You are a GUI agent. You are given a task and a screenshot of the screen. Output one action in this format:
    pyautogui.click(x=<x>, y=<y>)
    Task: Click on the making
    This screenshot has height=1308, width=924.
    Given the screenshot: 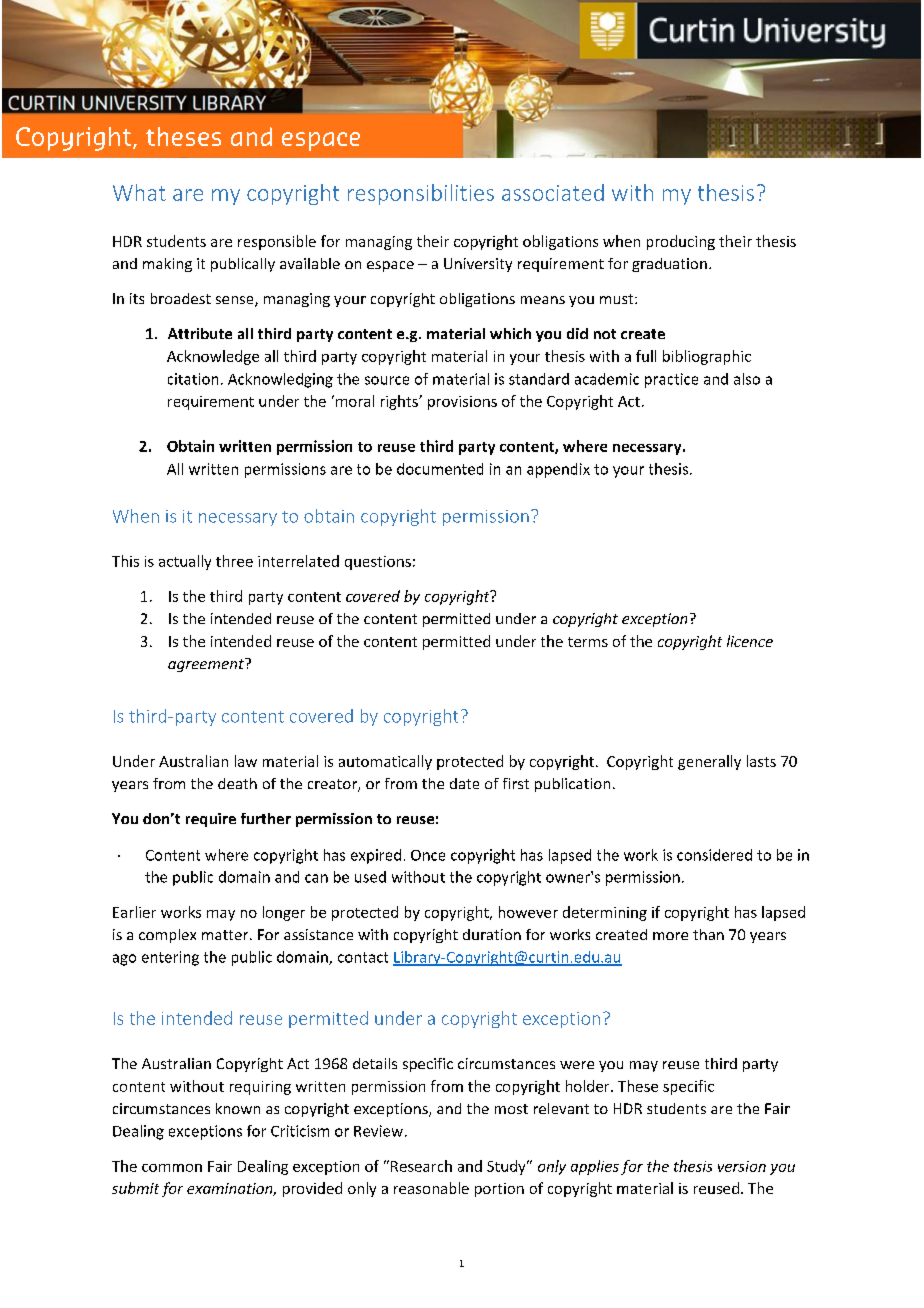 What is the action you would take?
    pyautogui.click(x=167, y=265)
